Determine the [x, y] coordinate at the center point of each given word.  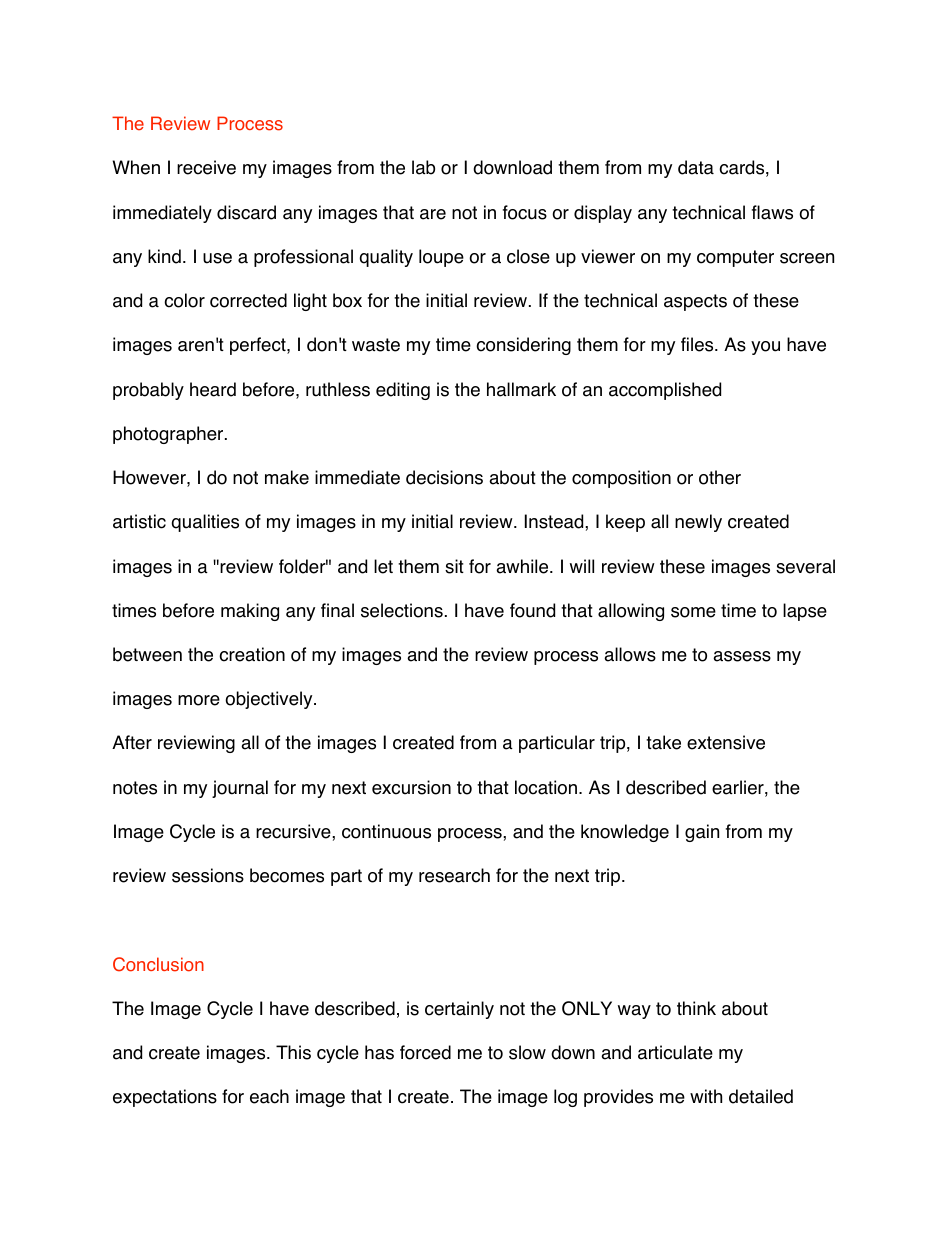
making [250, 612]
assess [742, 656]
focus [525, 212]
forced [425, 1052]
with [706, 1096]
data [696, 167]
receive [206, 167]
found [532, 610]
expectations [165, 1098]
